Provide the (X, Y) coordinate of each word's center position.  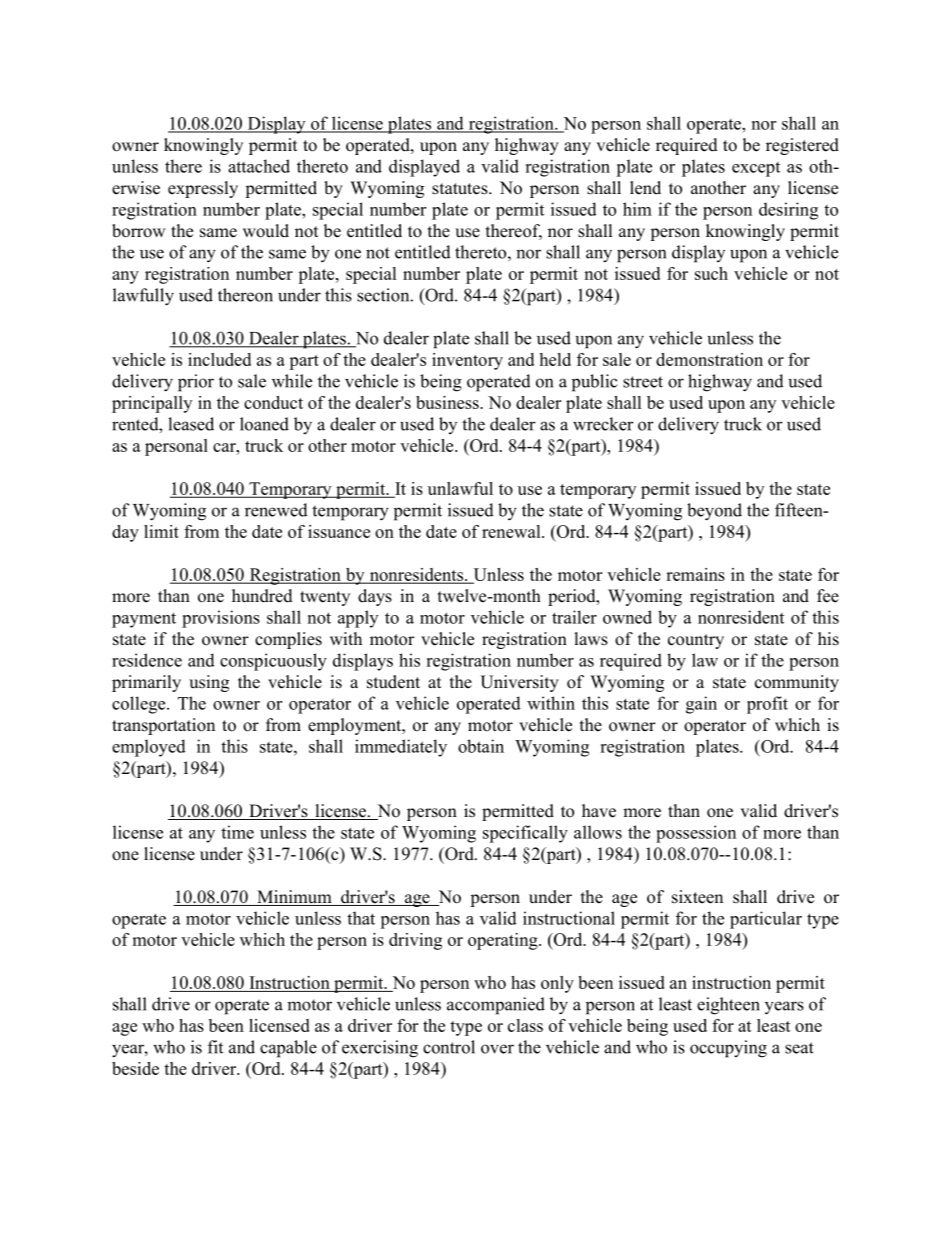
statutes (461, 189)
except (756, 169)
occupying (728, 1049)
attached (259, 166)
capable (288, 1049)
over (497, 1049)
